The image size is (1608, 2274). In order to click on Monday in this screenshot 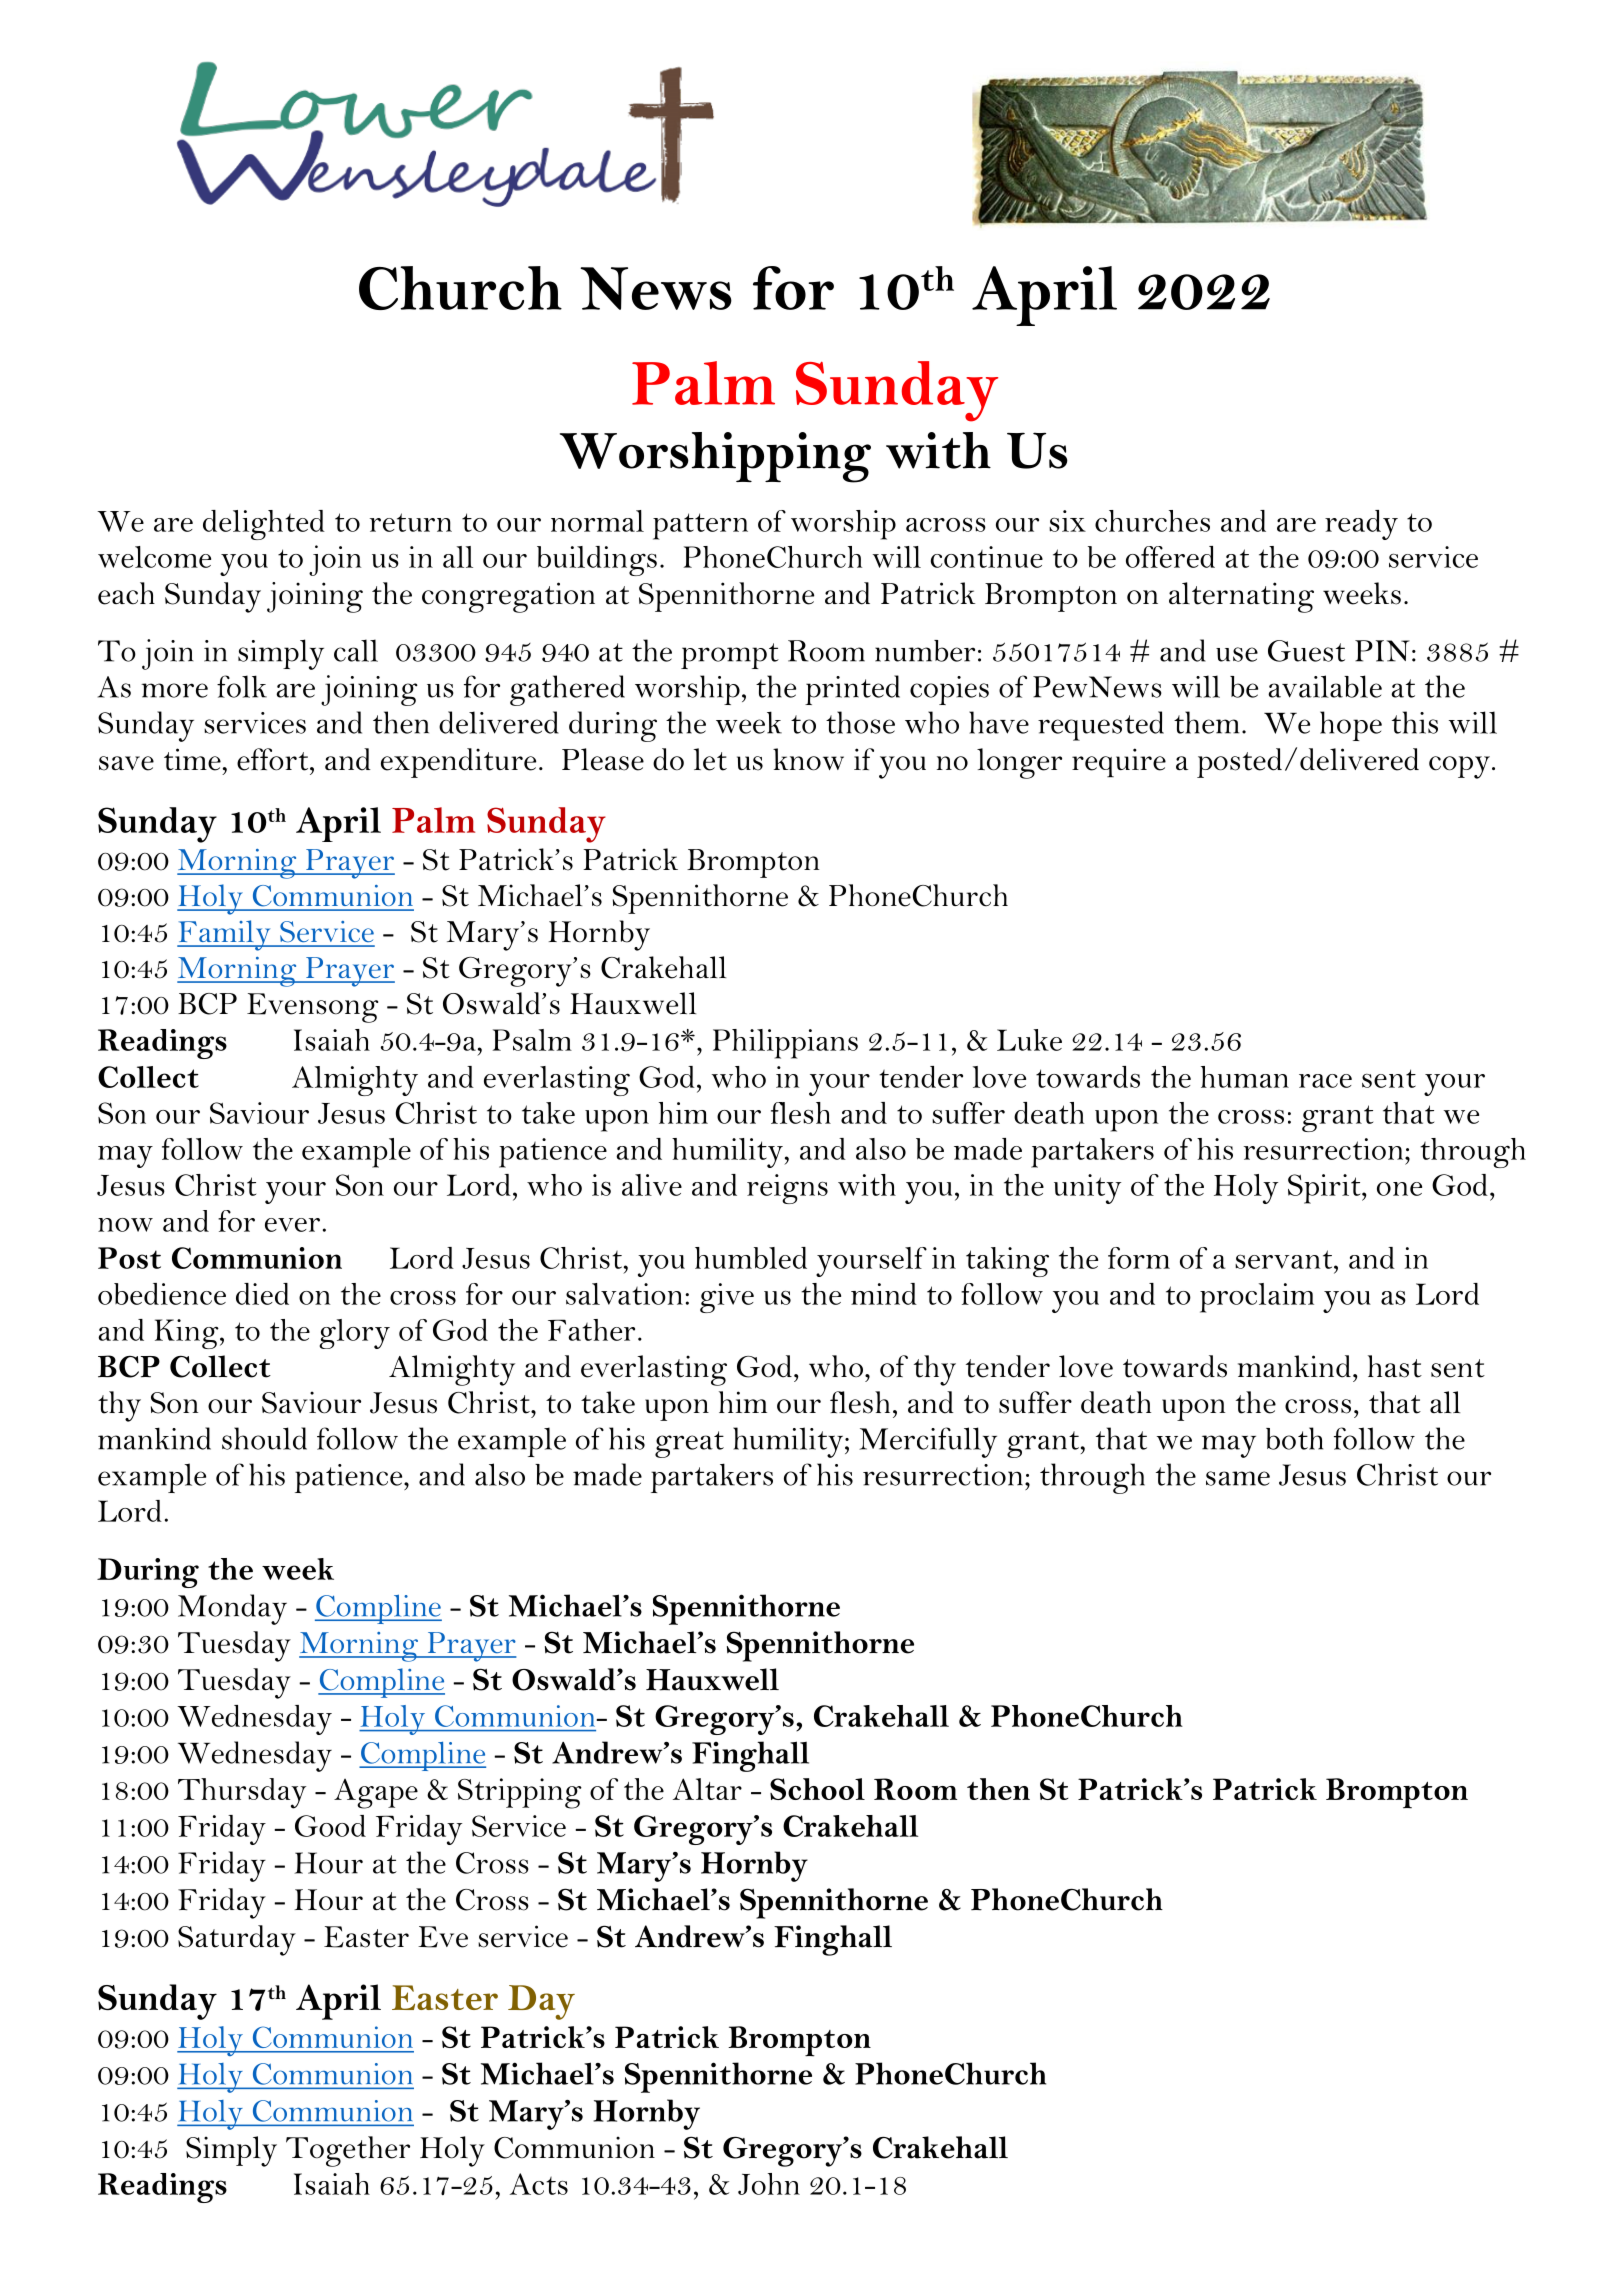, I will do `click(232, 1609)`.
